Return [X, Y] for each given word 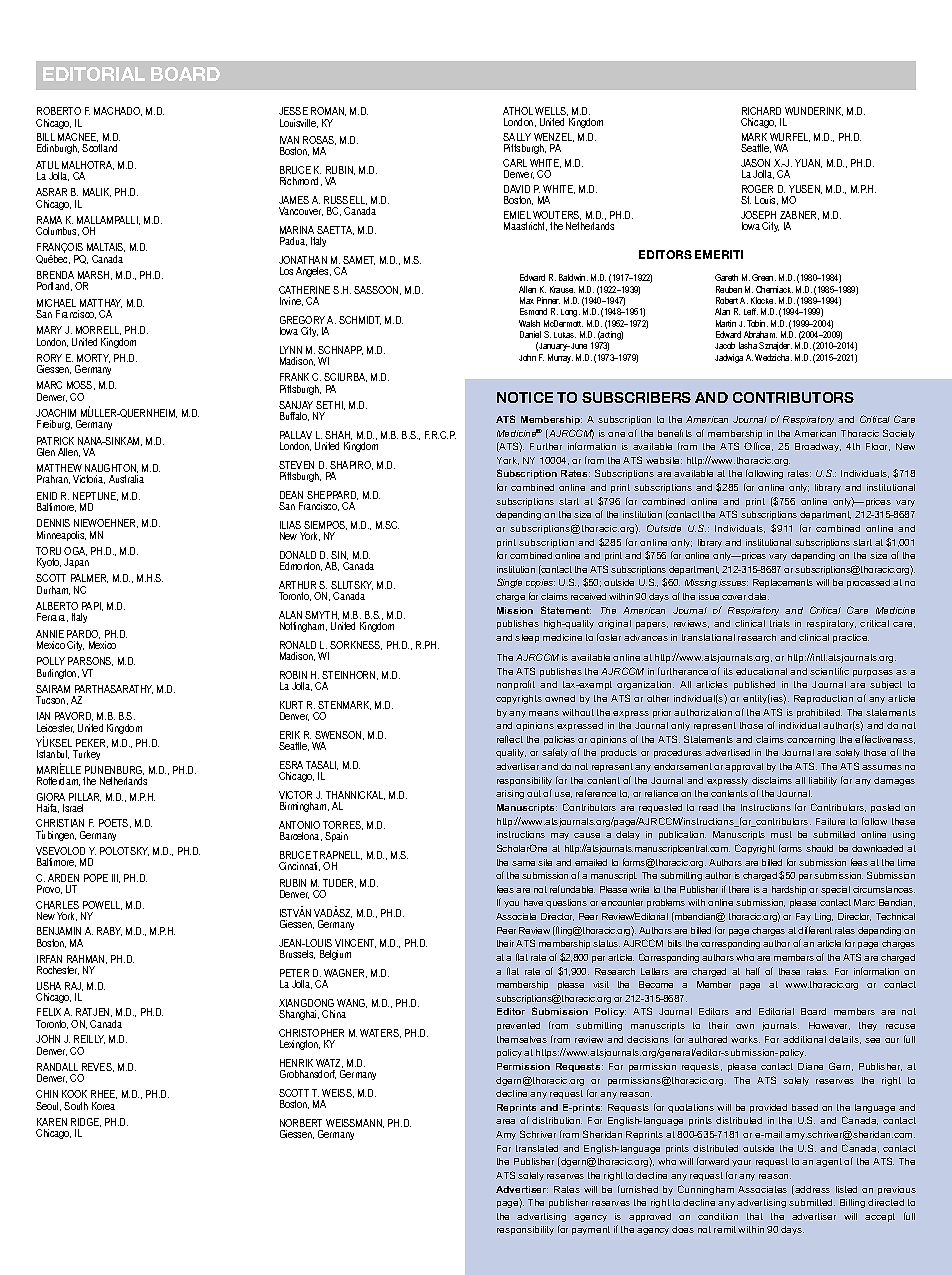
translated [537, 1148]
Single [509, 583]
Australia [126, 479]
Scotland [99, 148]
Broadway [818, 447]
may [560, 836]
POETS [115, 823]
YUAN [808, 163]
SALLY [517, 137]
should [819, 848]
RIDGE [86, 1122]
